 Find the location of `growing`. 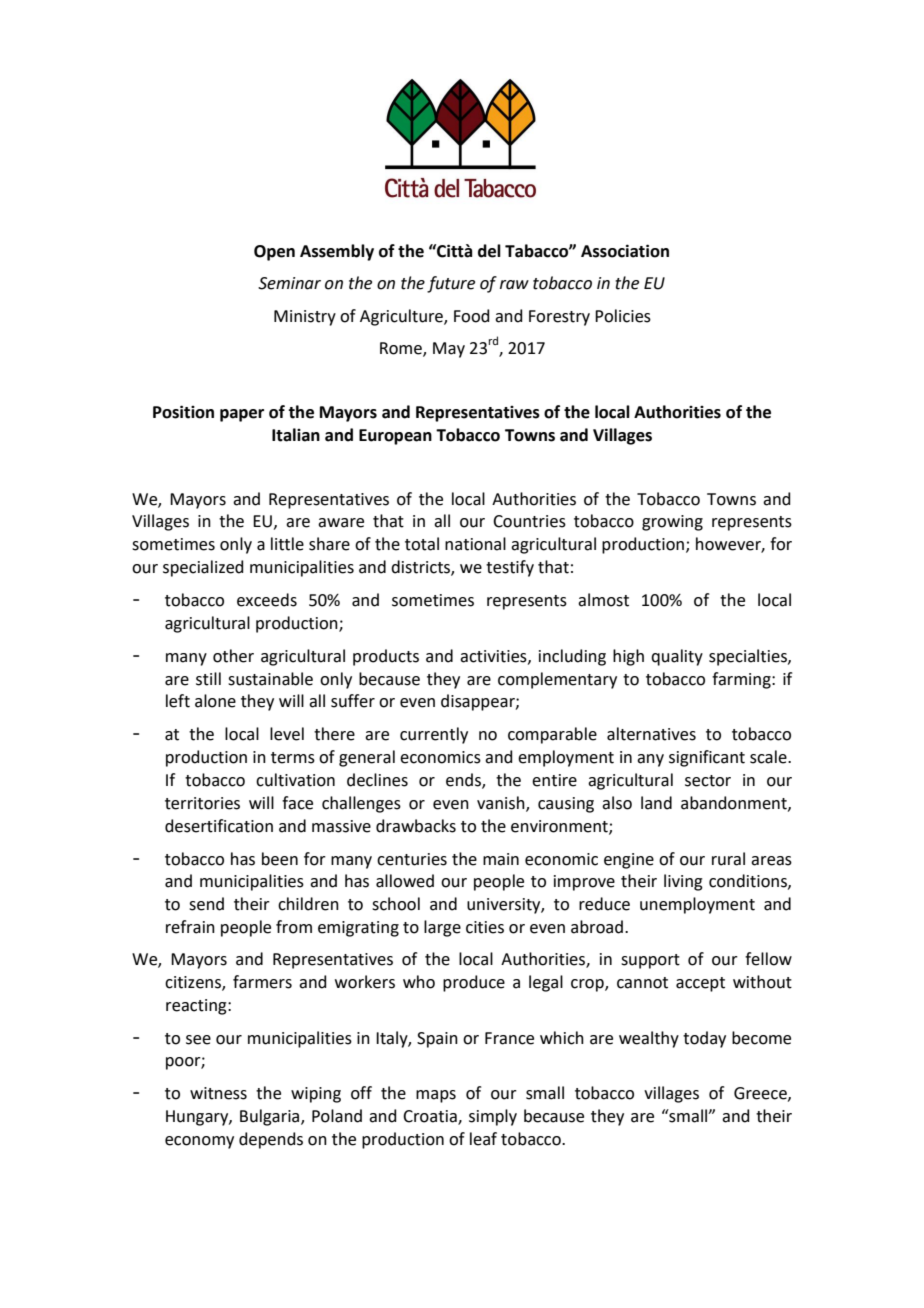

growing is located at coordinates (672, 523).
